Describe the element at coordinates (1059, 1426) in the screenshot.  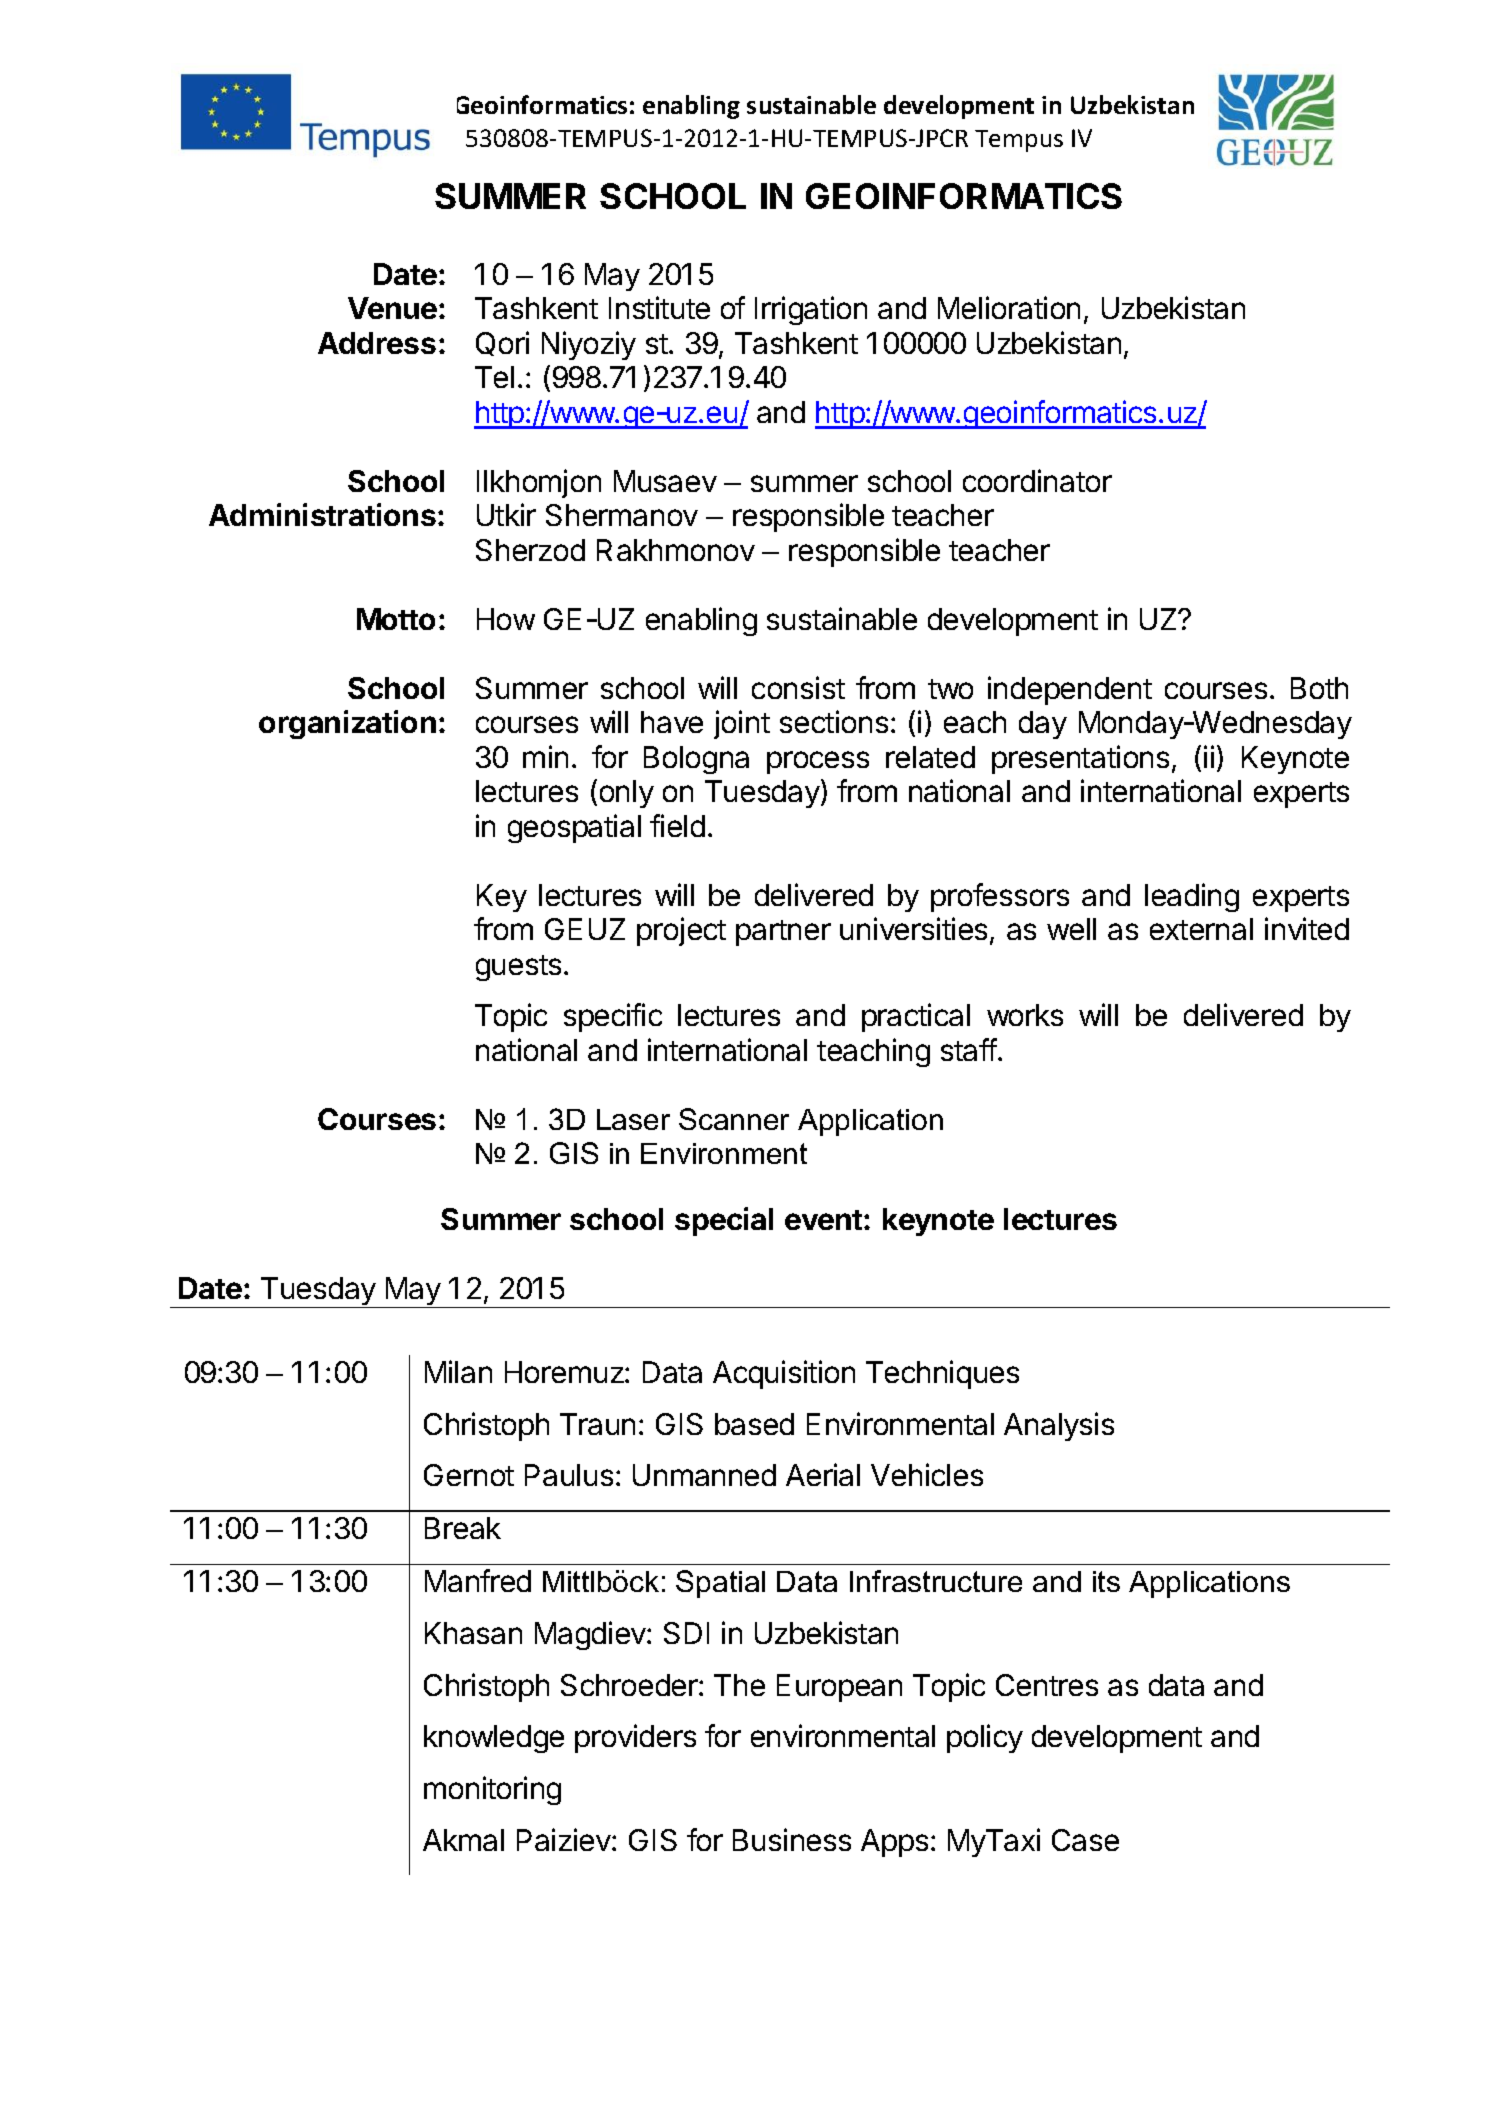
I see `Analysis` at that location.
